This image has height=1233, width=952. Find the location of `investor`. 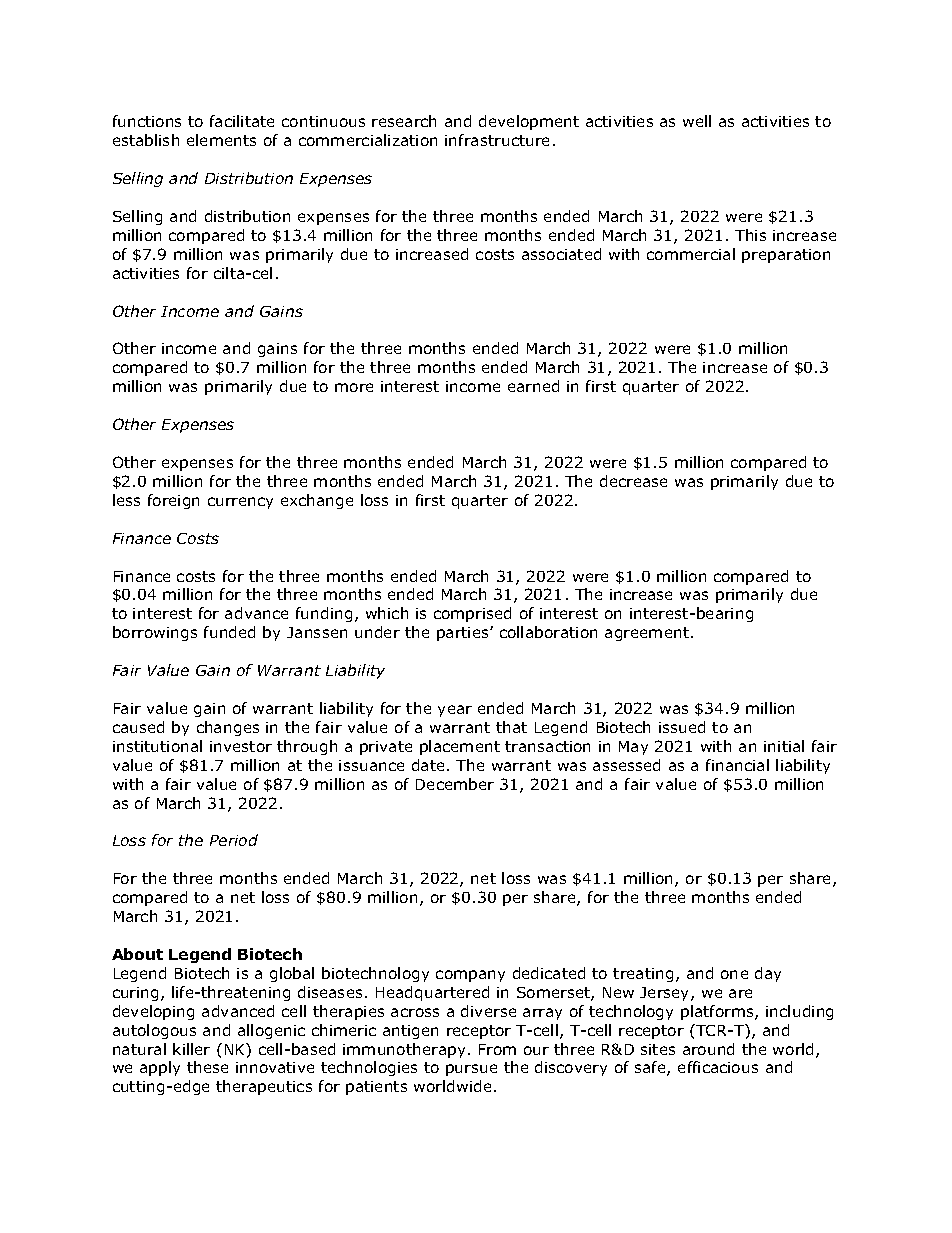

investor is located at coordinates (241, 746).
